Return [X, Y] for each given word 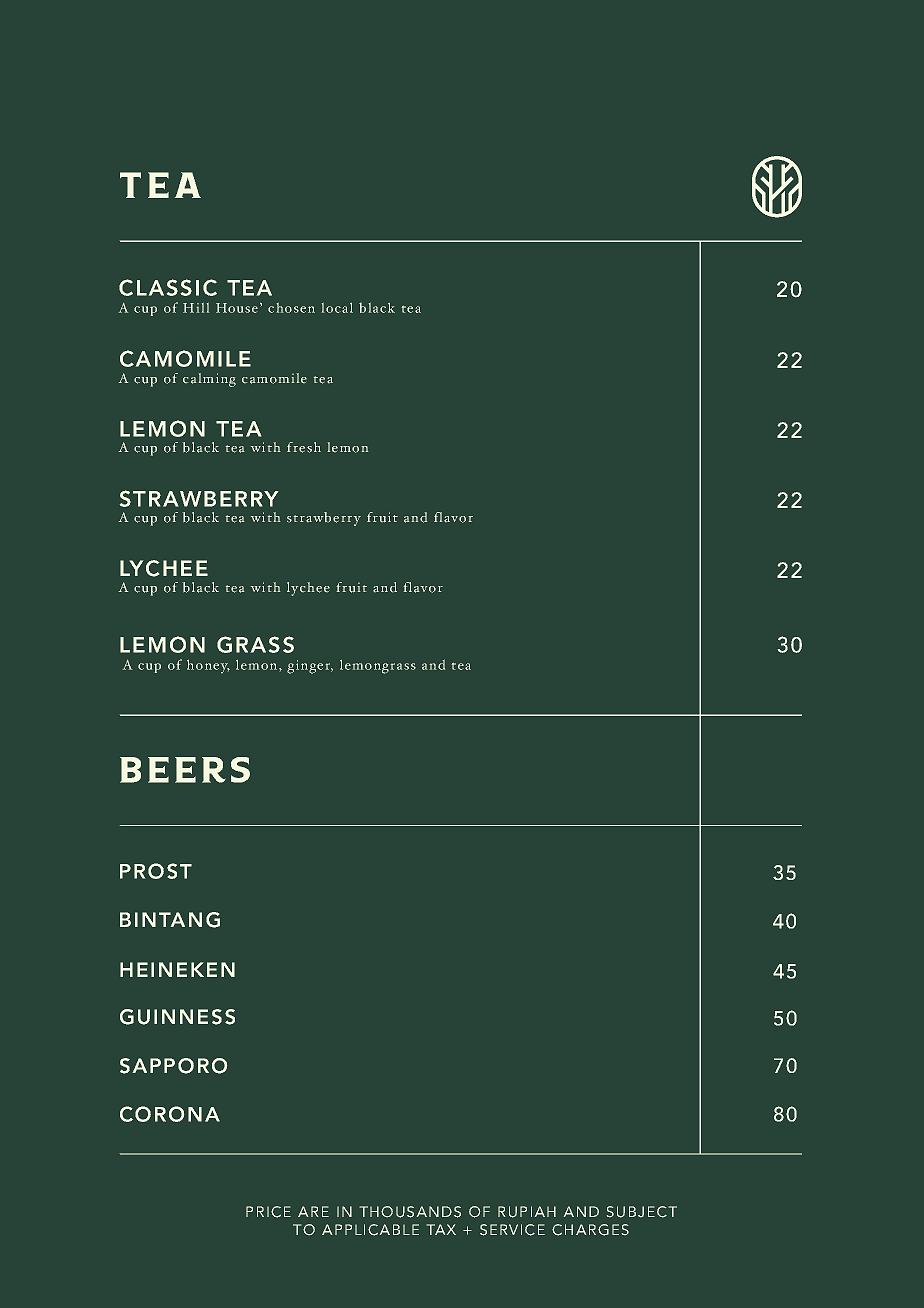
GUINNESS [177, 1017]
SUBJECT [642, 1212]
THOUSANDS [410, 1212]
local [337, 308]
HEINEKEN [177, 969]
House [237, 308]
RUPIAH [527, 1212]
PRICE [268, 1212]
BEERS [185, 770]
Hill [196, 308]
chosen [291, 308]
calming [209, 380]
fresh [304, 447]
